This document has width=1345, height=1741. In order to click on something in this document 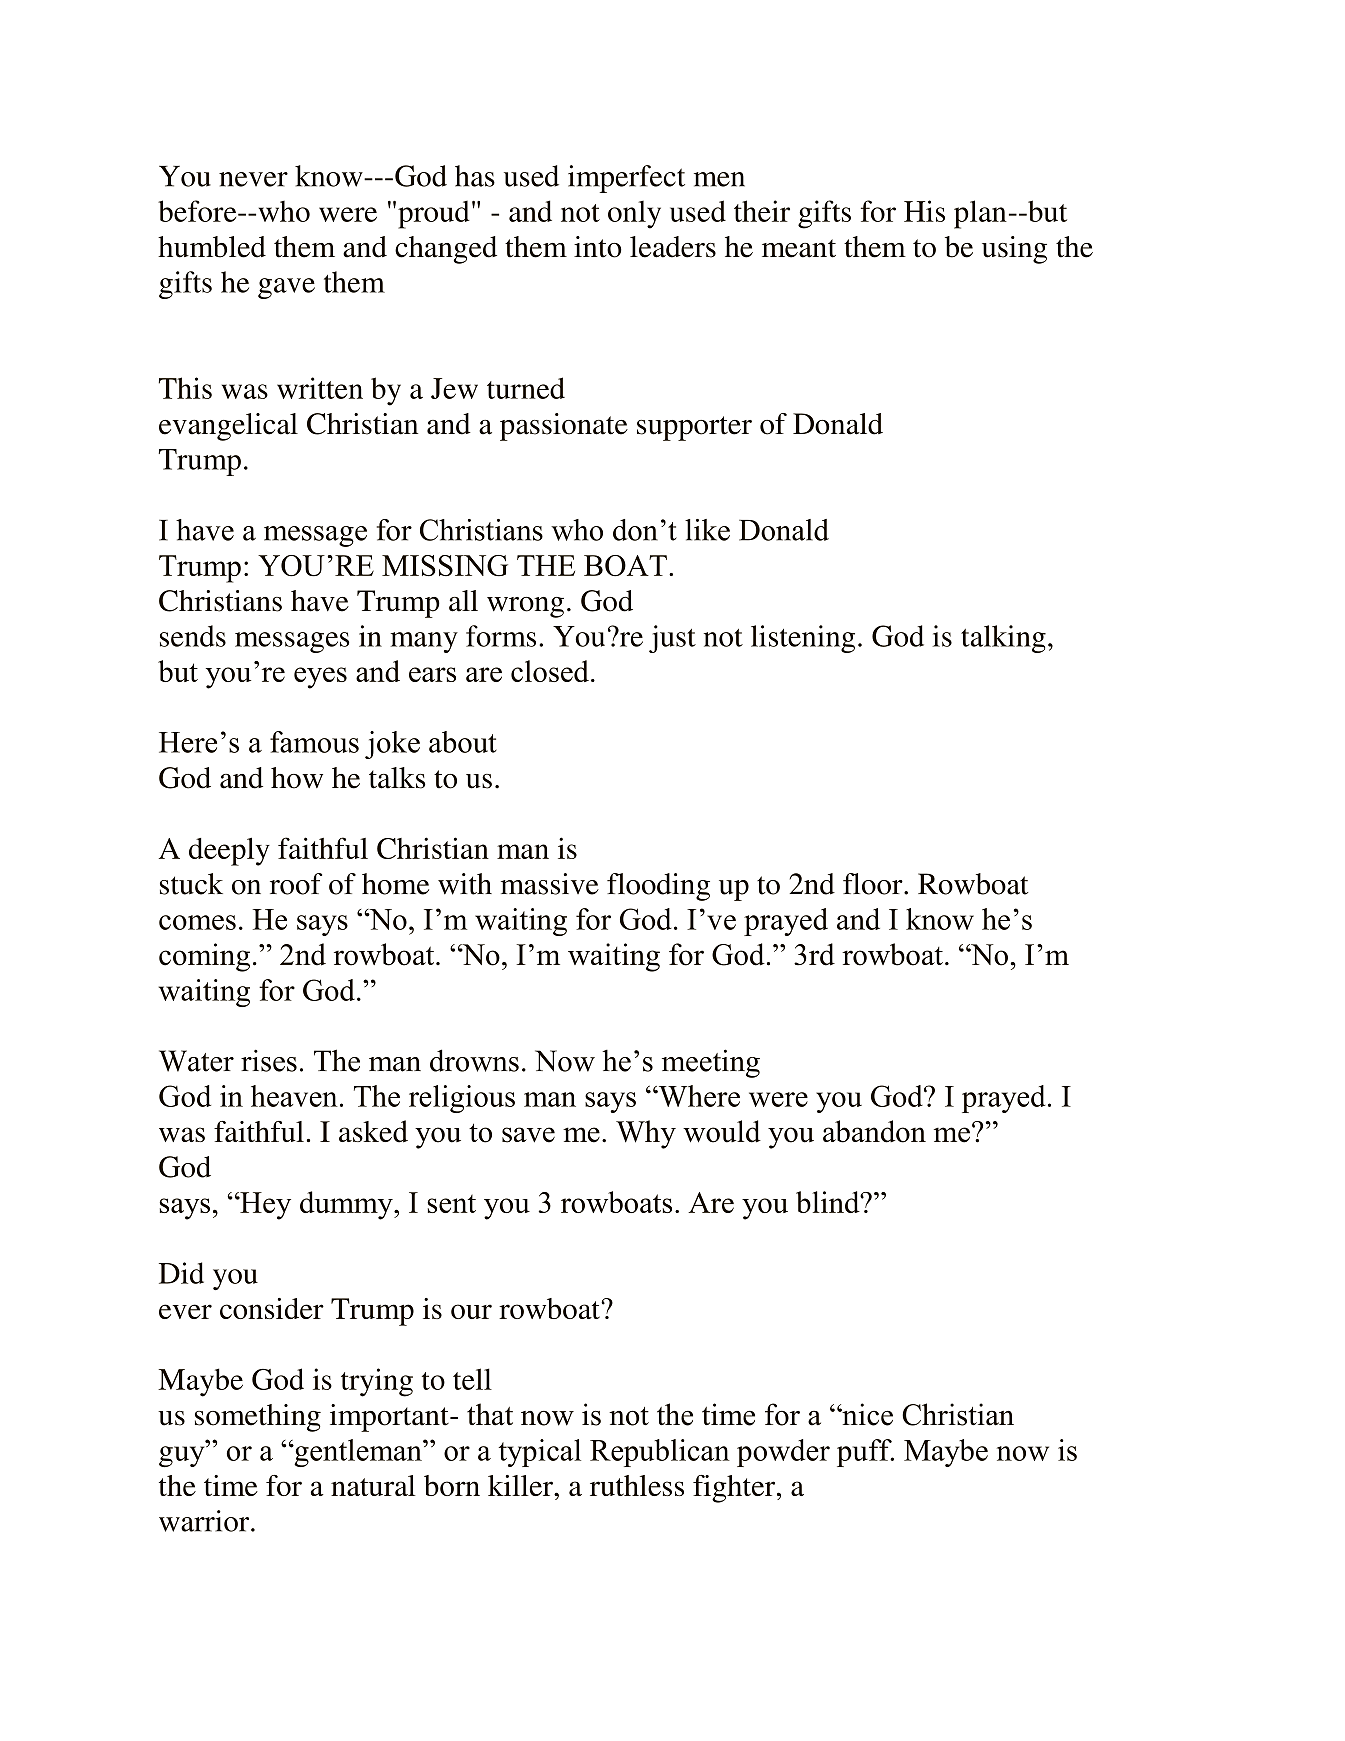, I will do `click(258, 1418)`.
